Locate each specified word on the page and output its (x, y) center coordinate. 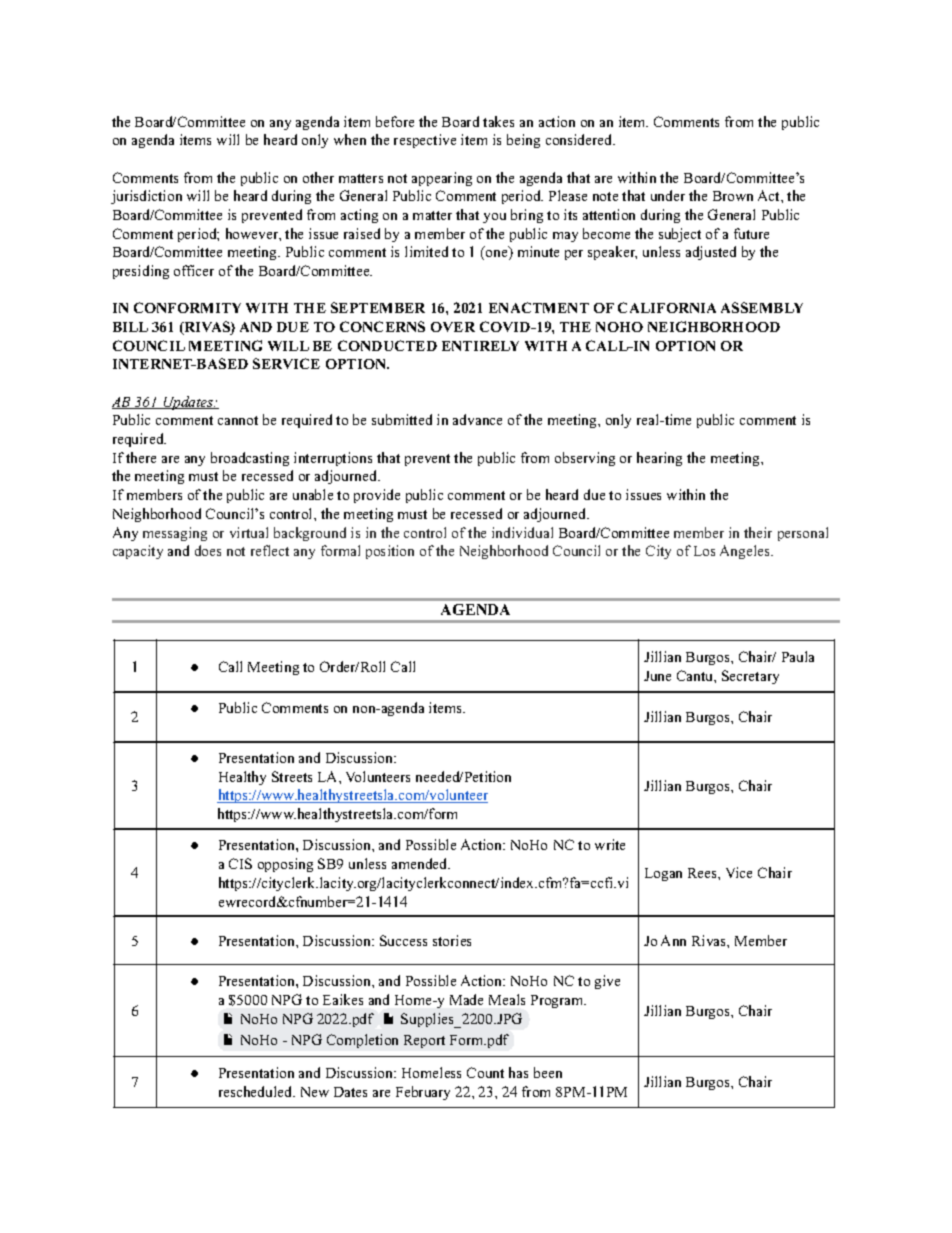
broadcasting (250, 459)
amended (421, 863)
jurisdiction (146, 197)
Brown (733, 196)
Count (485, 1072)
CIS (240, 863)
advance (477, 419)
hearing (659, 459)
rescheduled (257, 1091)
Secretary (750, 677)
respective (425, 141)
